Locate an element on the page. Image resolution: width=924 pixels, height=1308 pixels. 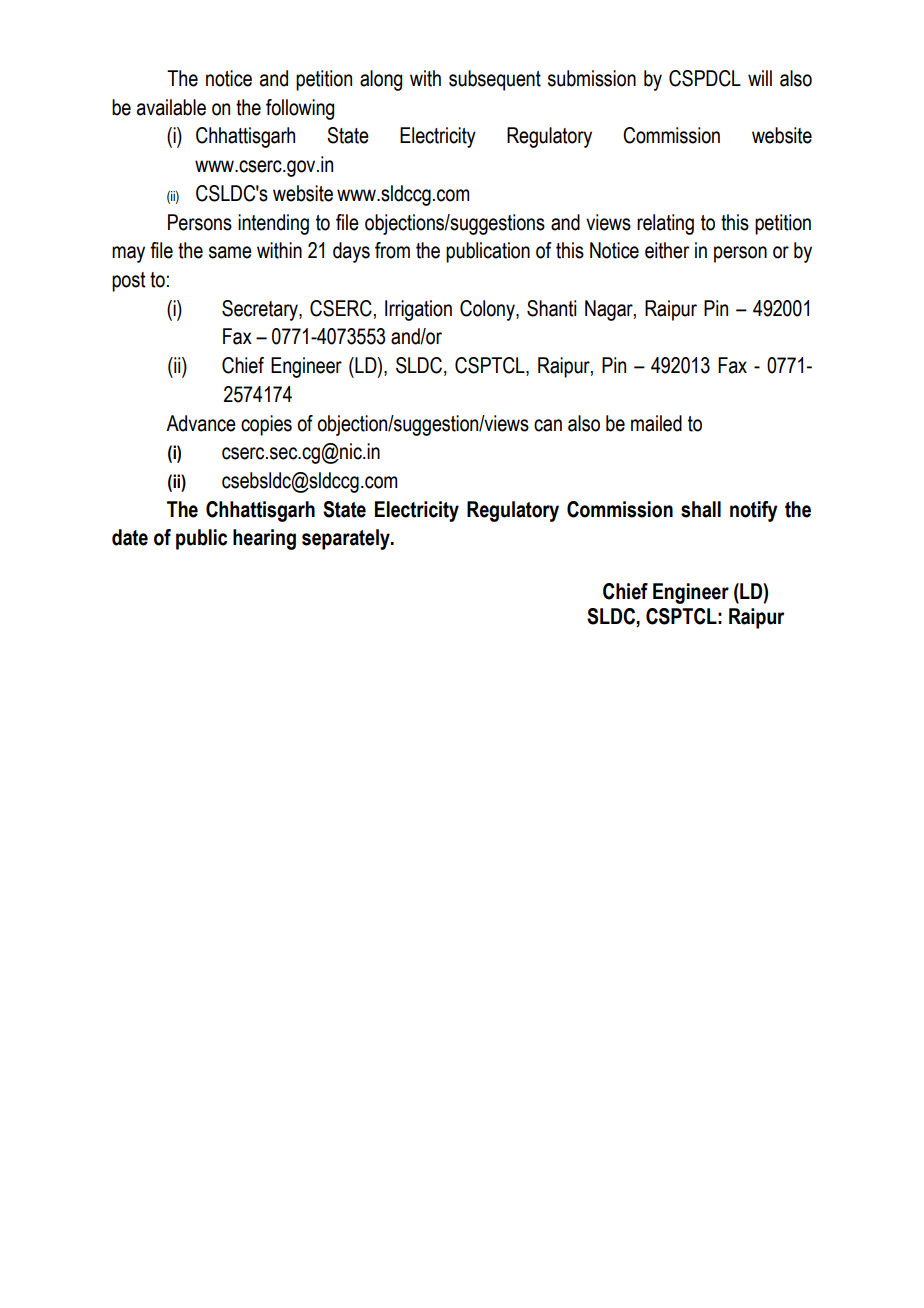
can is located at coordinates (548, 425).
